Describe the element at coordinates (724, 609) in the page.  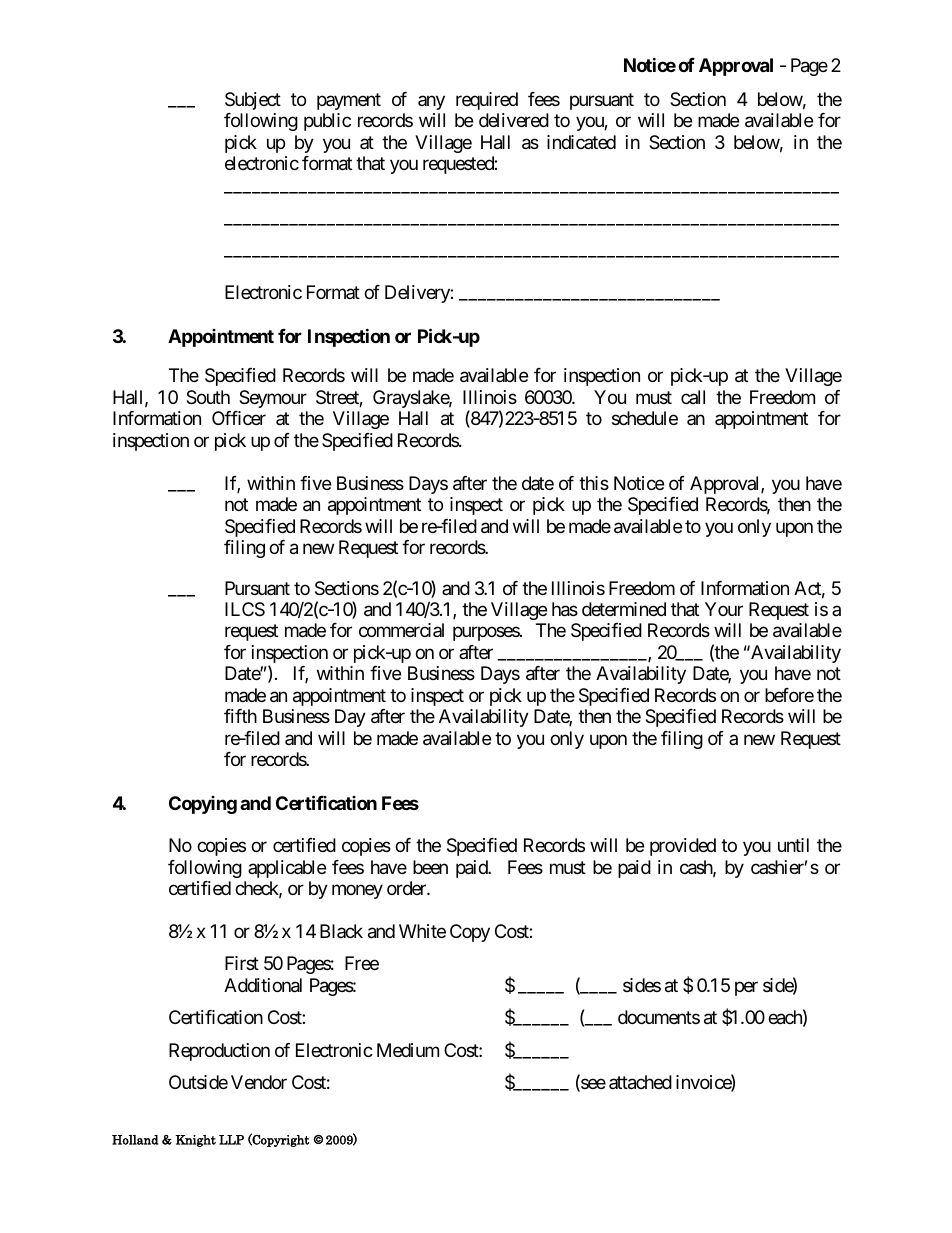
I see `Your` at that location.
